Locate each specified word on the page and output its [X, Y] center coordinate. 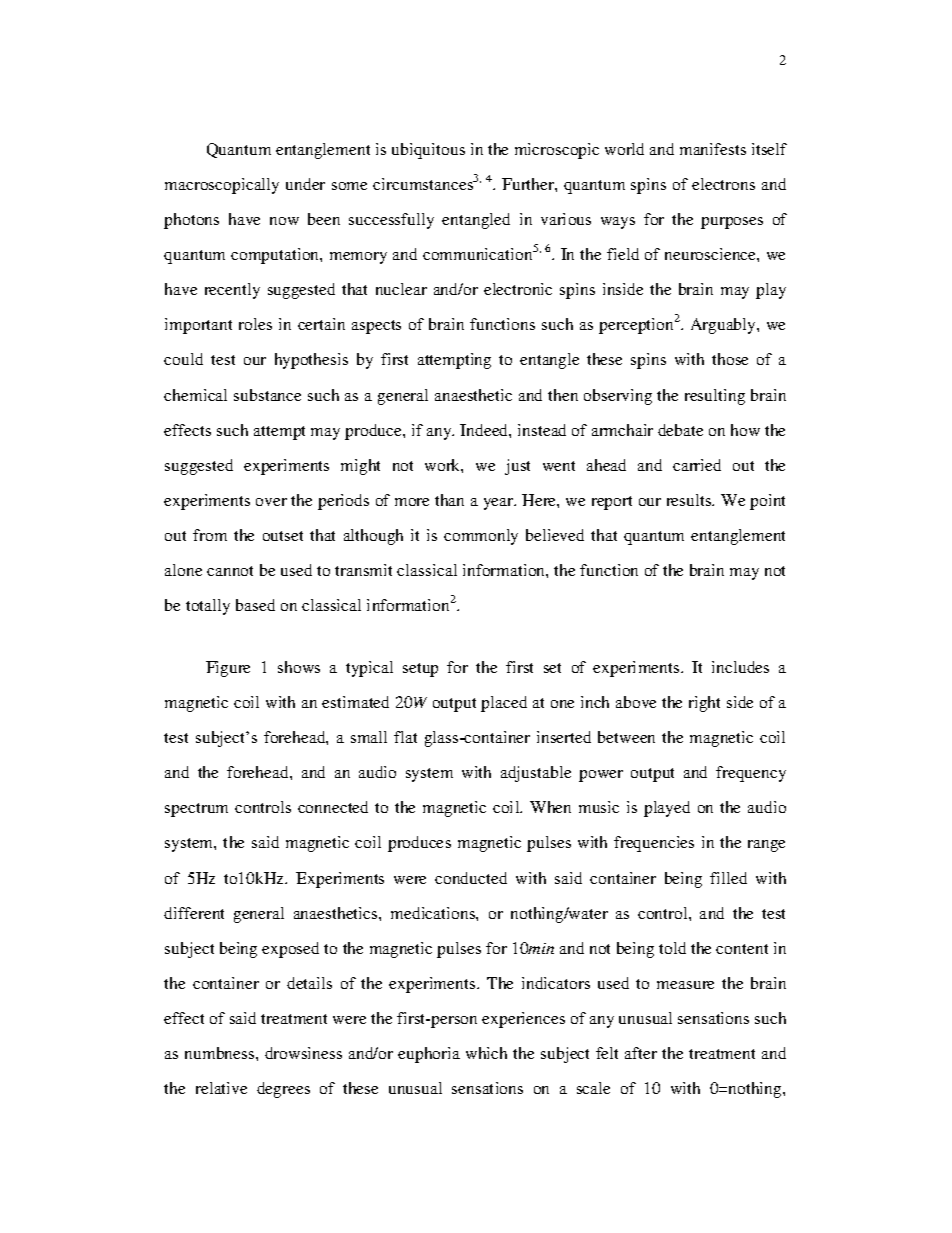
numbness [221, 1053]
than [449, 500]
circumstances [423, 184]
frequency [751, 774]
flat [405, 737]
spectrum [196, 810]
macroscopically [222, 186]
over [271, 502]
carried [697, 465]
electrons [723, 184]
